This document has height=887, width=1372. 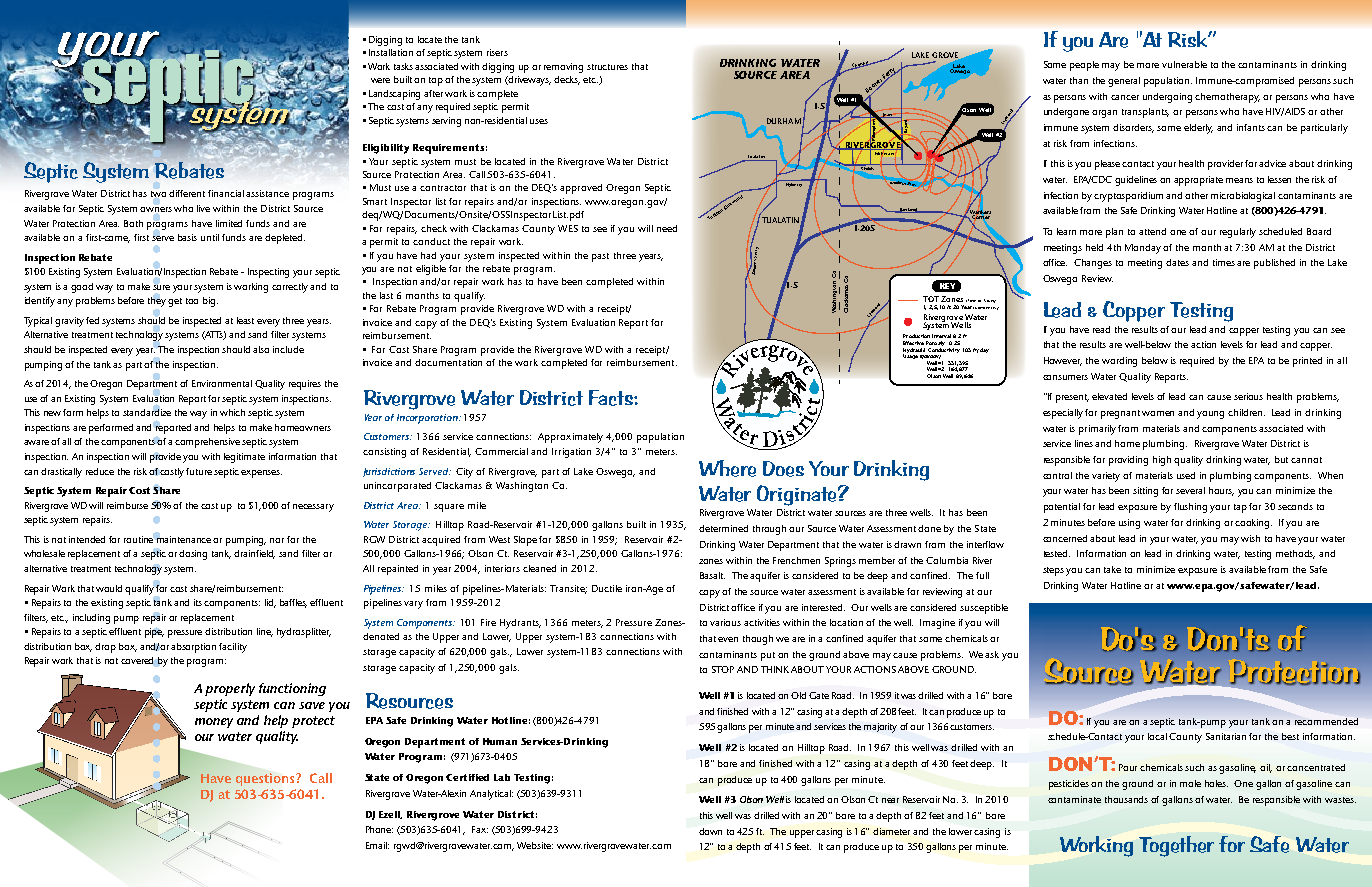 What do you see at coordinates (600, 257) in the document?
I see `past` at bounding box center [600, 257].
